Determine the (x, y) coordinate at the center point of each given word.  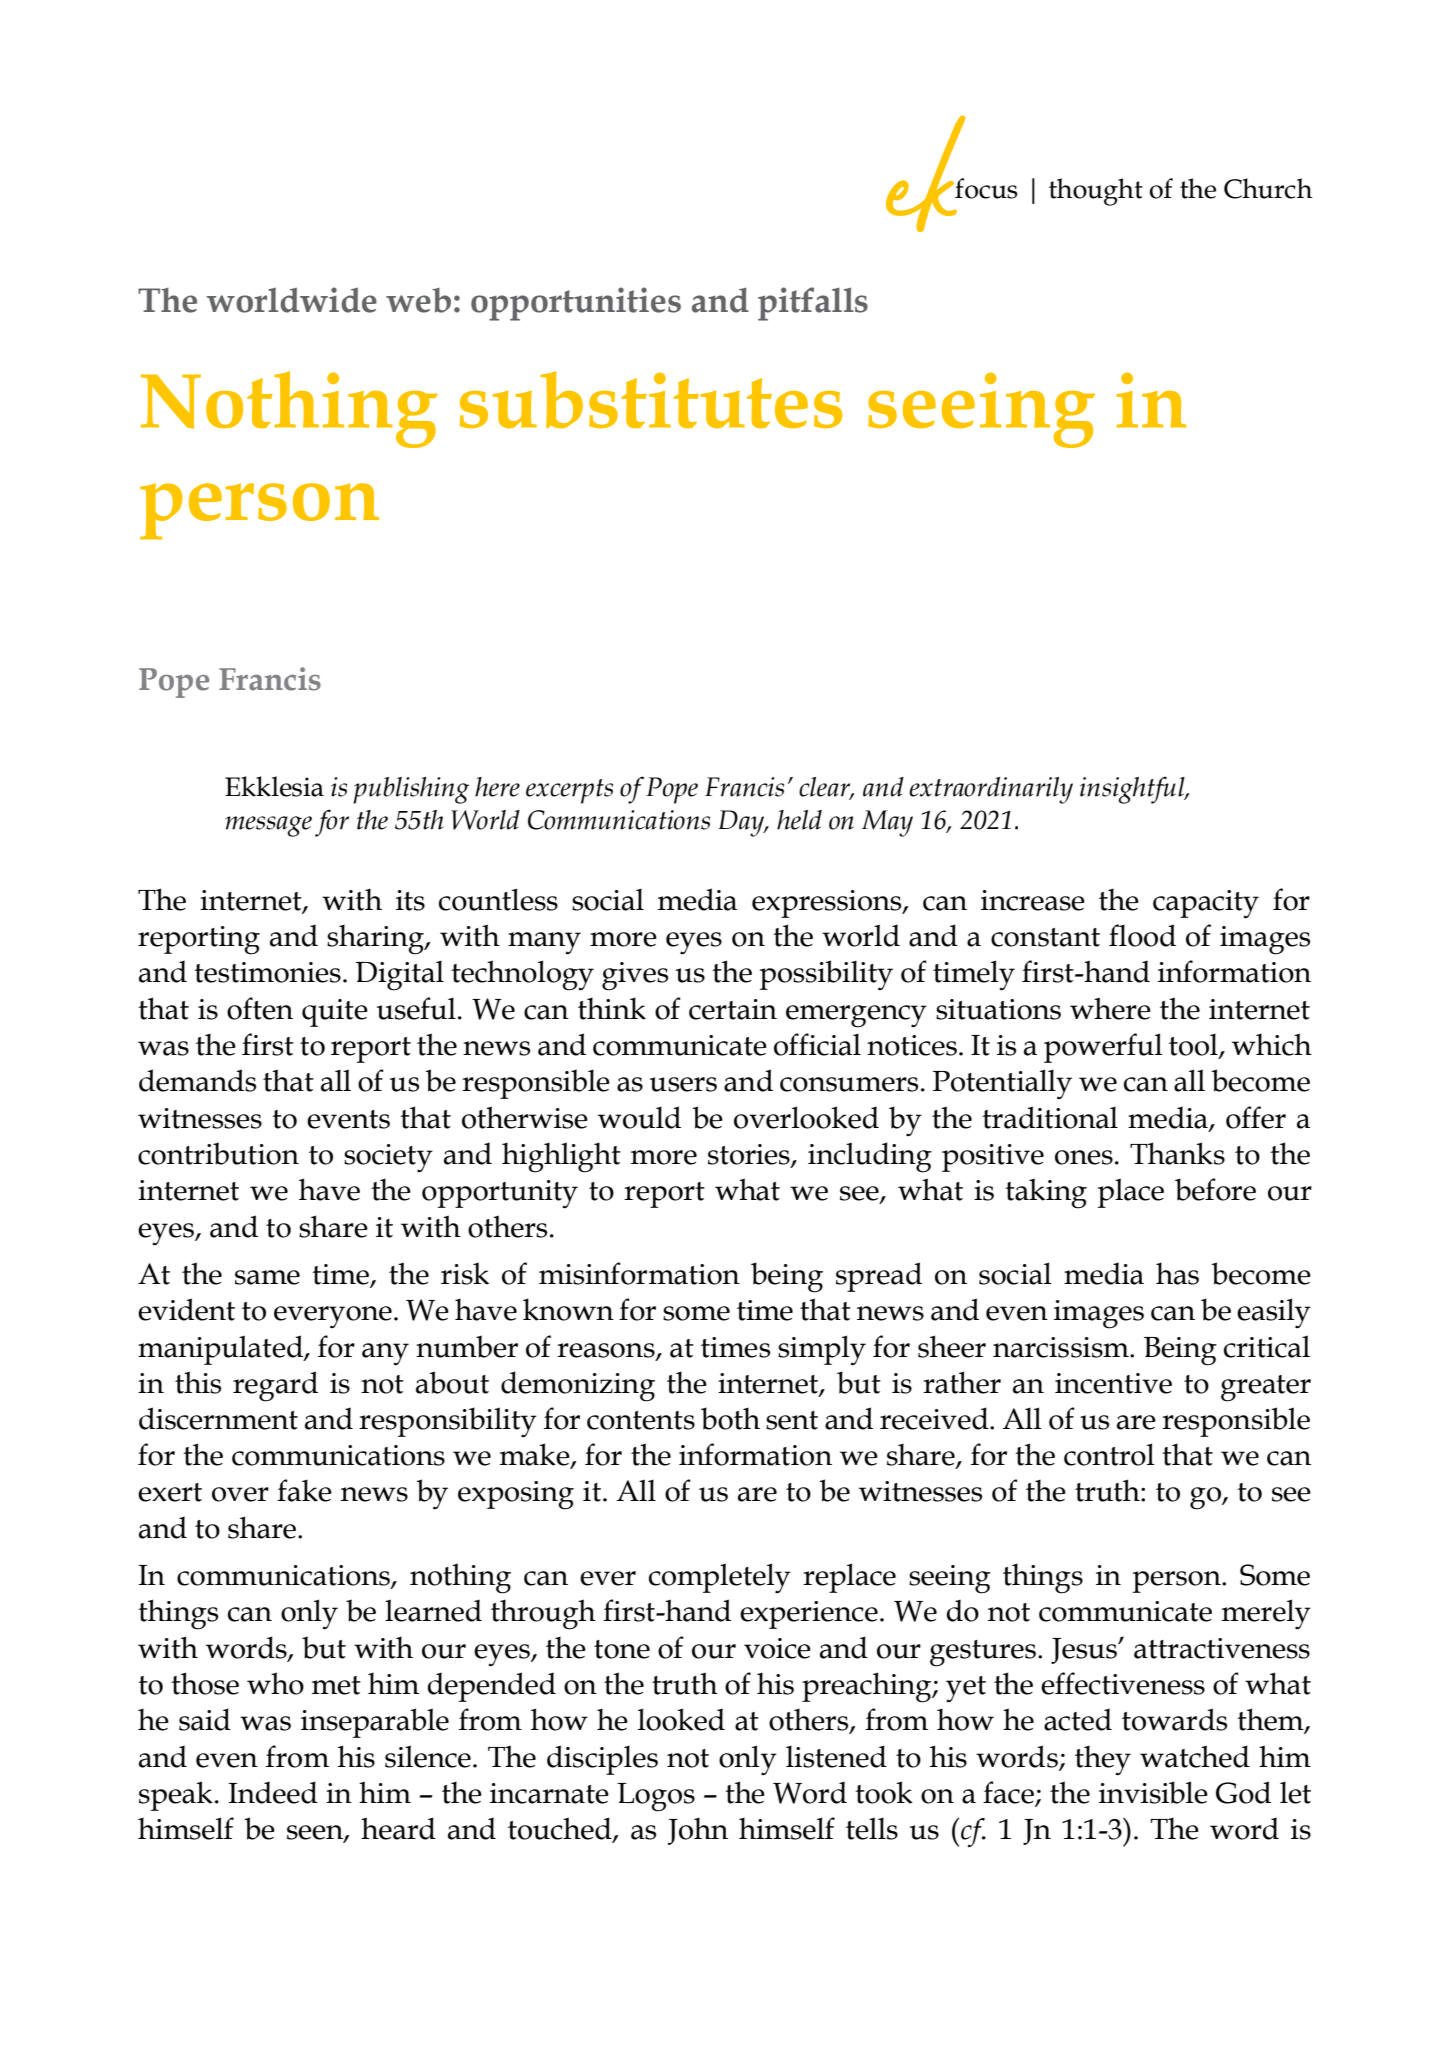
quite (335, 1013)
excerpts (569, 791)
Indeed (273, 1792)
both (730, 1418)
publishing (411, 790)
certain (733, 1009)
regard (275, 1386)
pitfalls (813, 304)
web (418, 300)
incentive (1113, 1383)
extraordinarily (991, 790)
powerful (1103, 1048)
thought (1096, 192)
